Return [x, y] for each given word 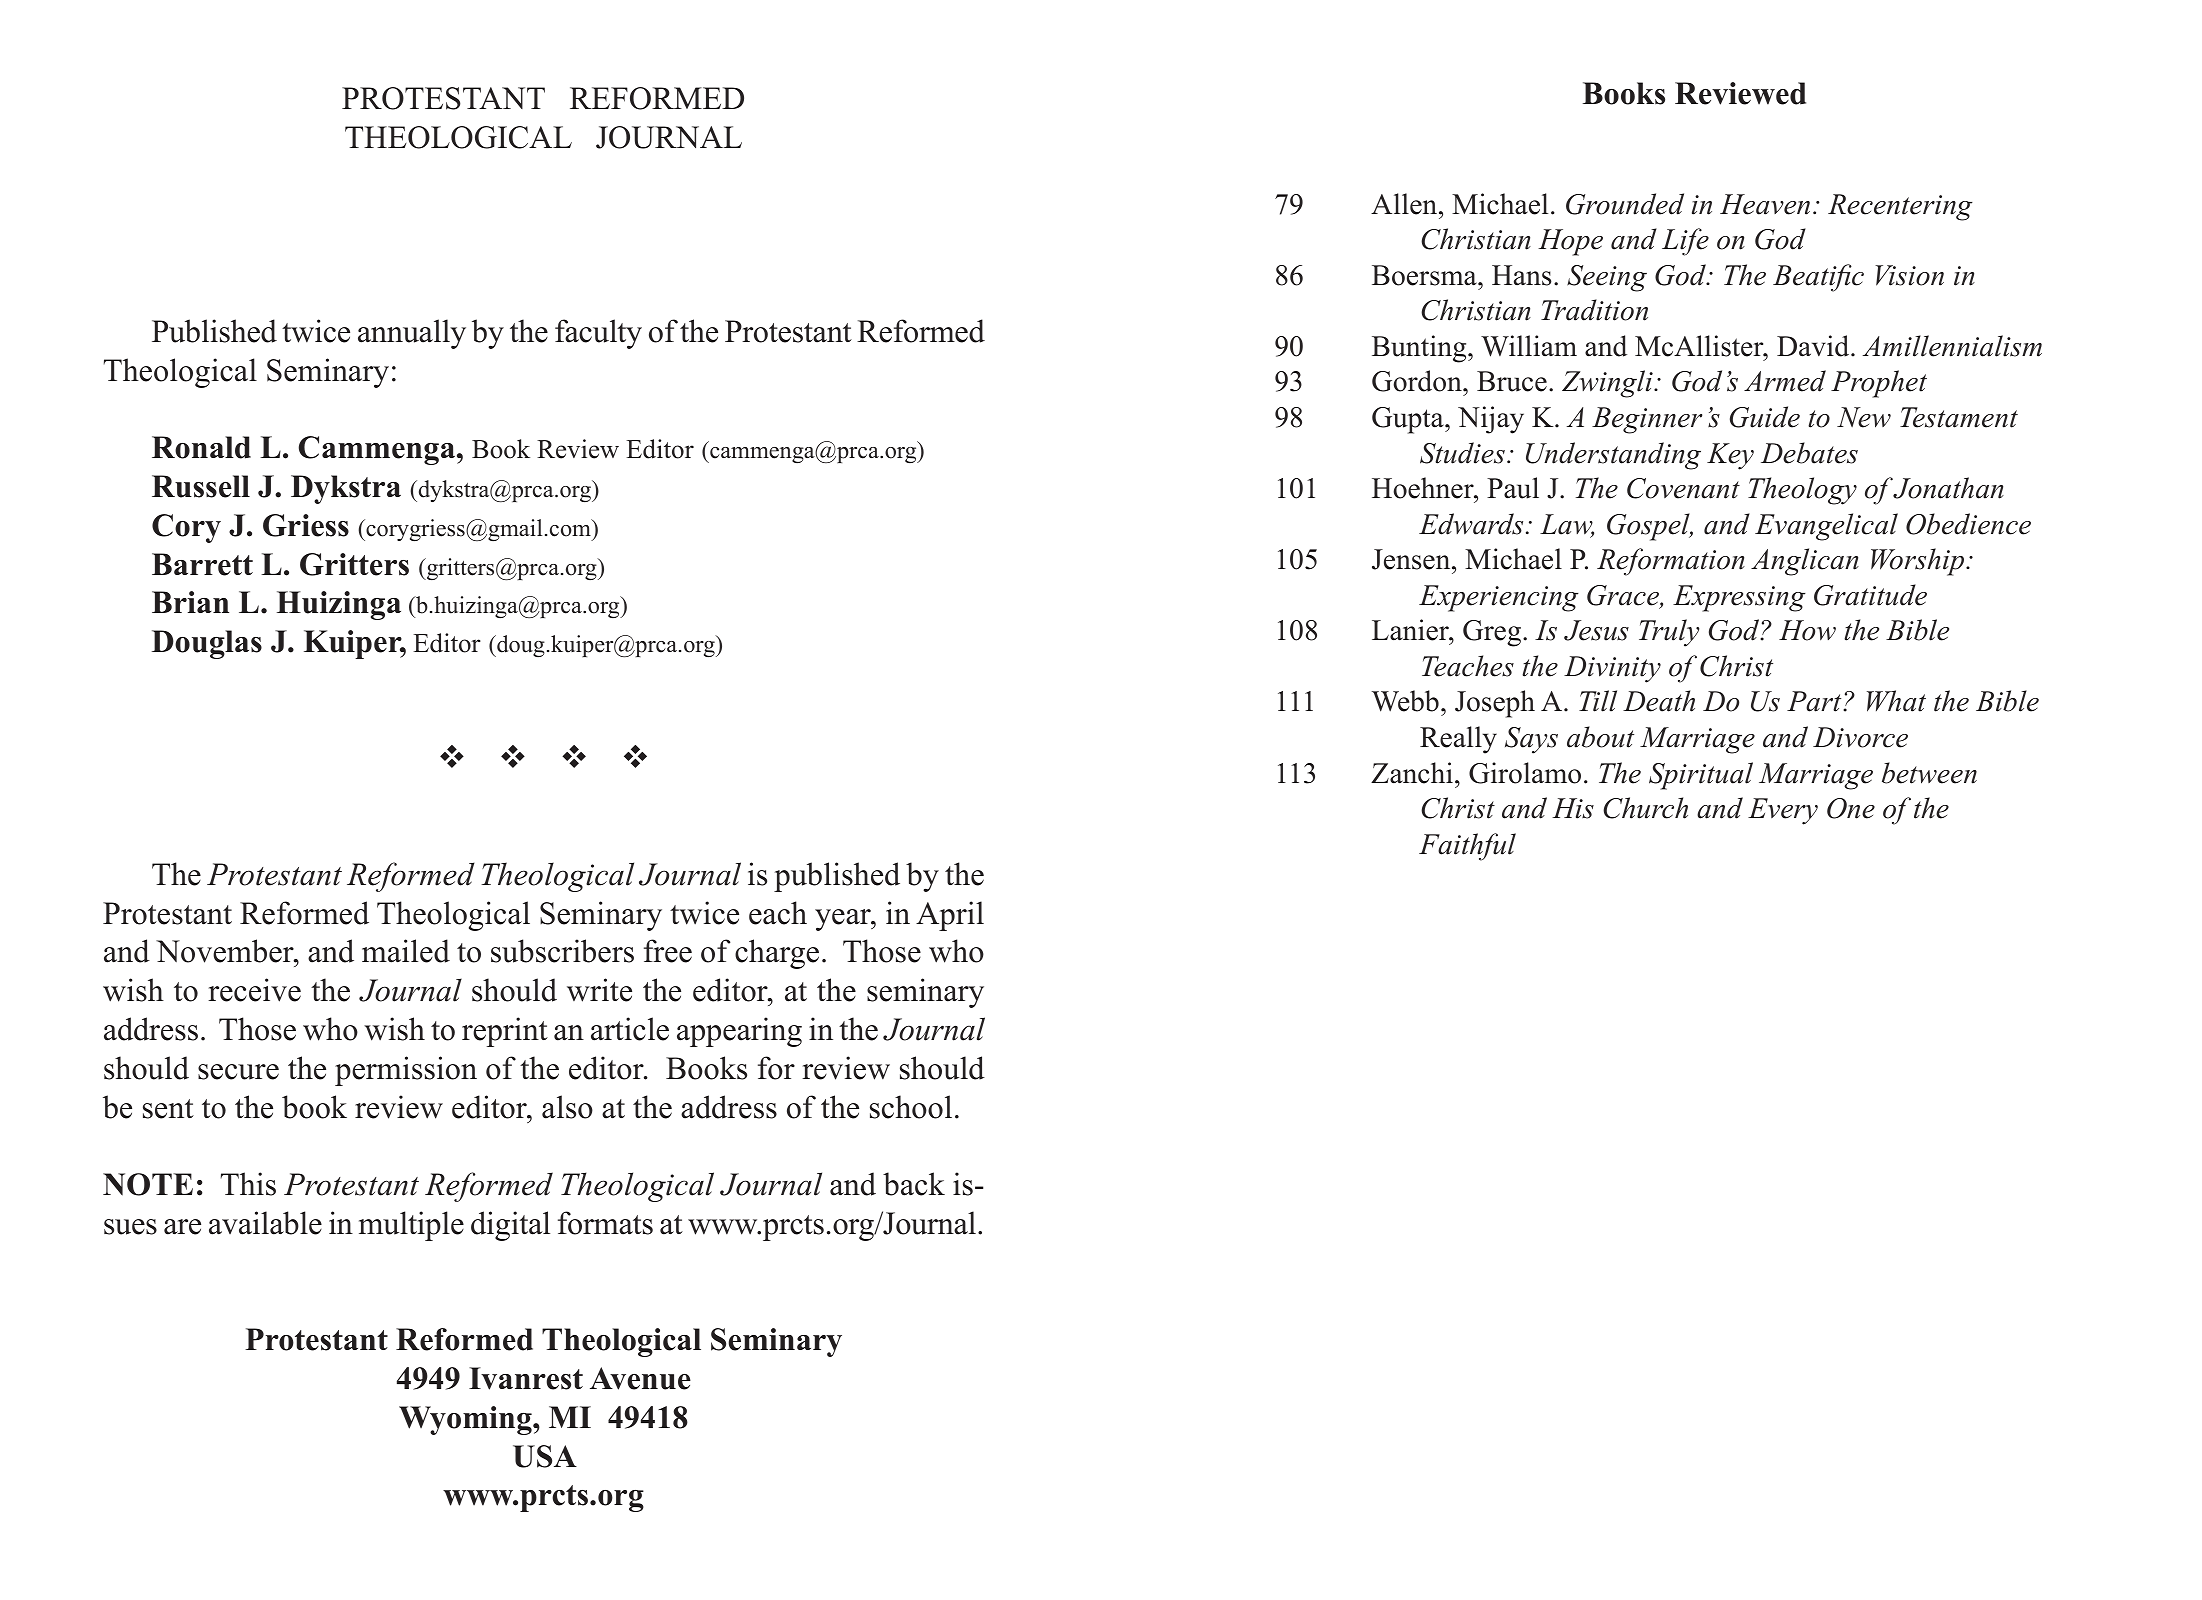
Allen [1405, 204]
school [911, 1107]
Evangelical [1826, 527]
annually [412, 334]
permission [406, 1071]
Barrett [202, 564]
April [950, 916]
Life [1685, 242]
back [914, 1184]
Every [1783, 811]
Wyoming [466, 1420]
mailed [406, 951]
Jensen [1412, 559]
